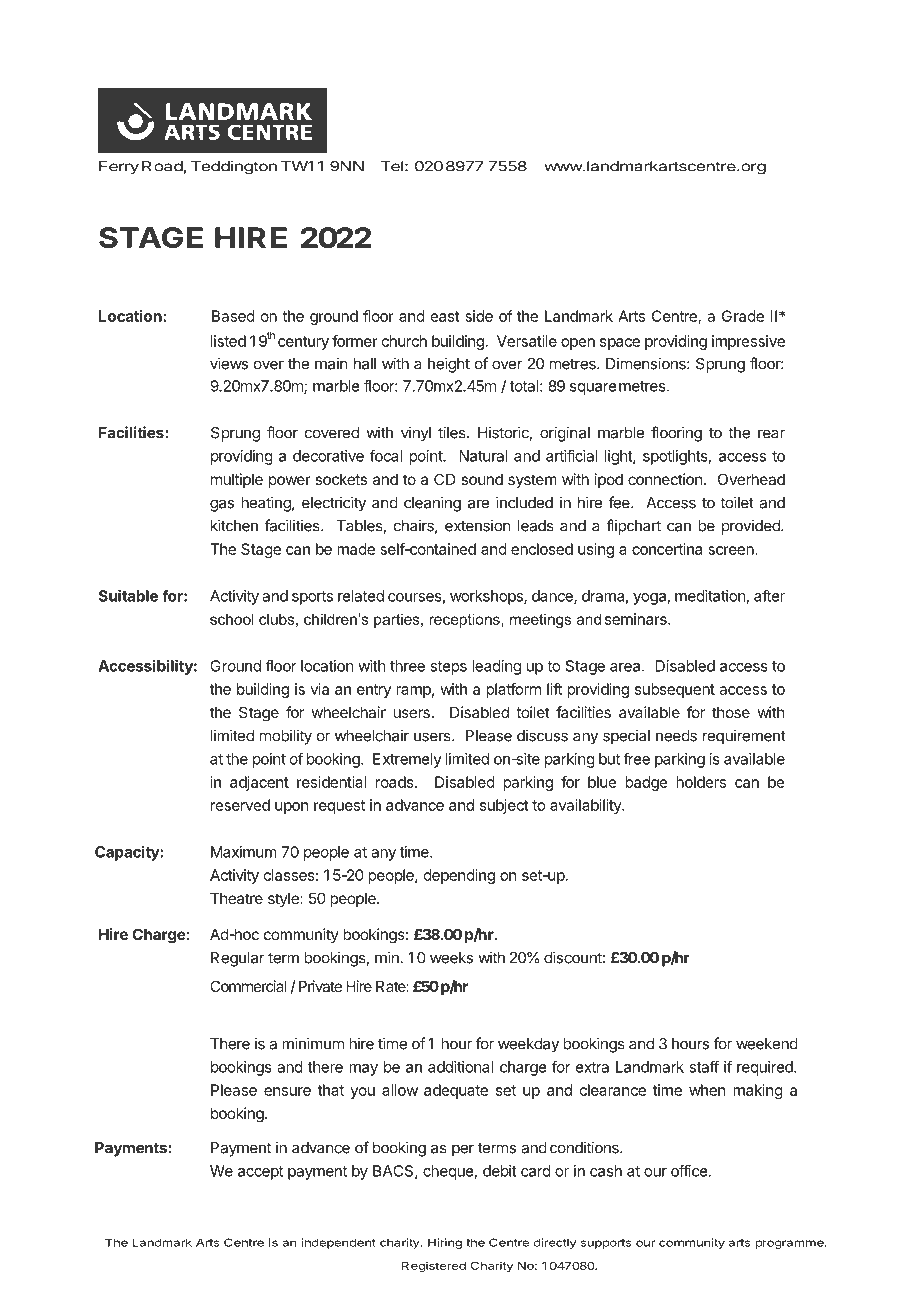 The image size is (924, 1309). Describe the element at coordinates (478, 525) in the screenshot. I see `extension` at that location.
